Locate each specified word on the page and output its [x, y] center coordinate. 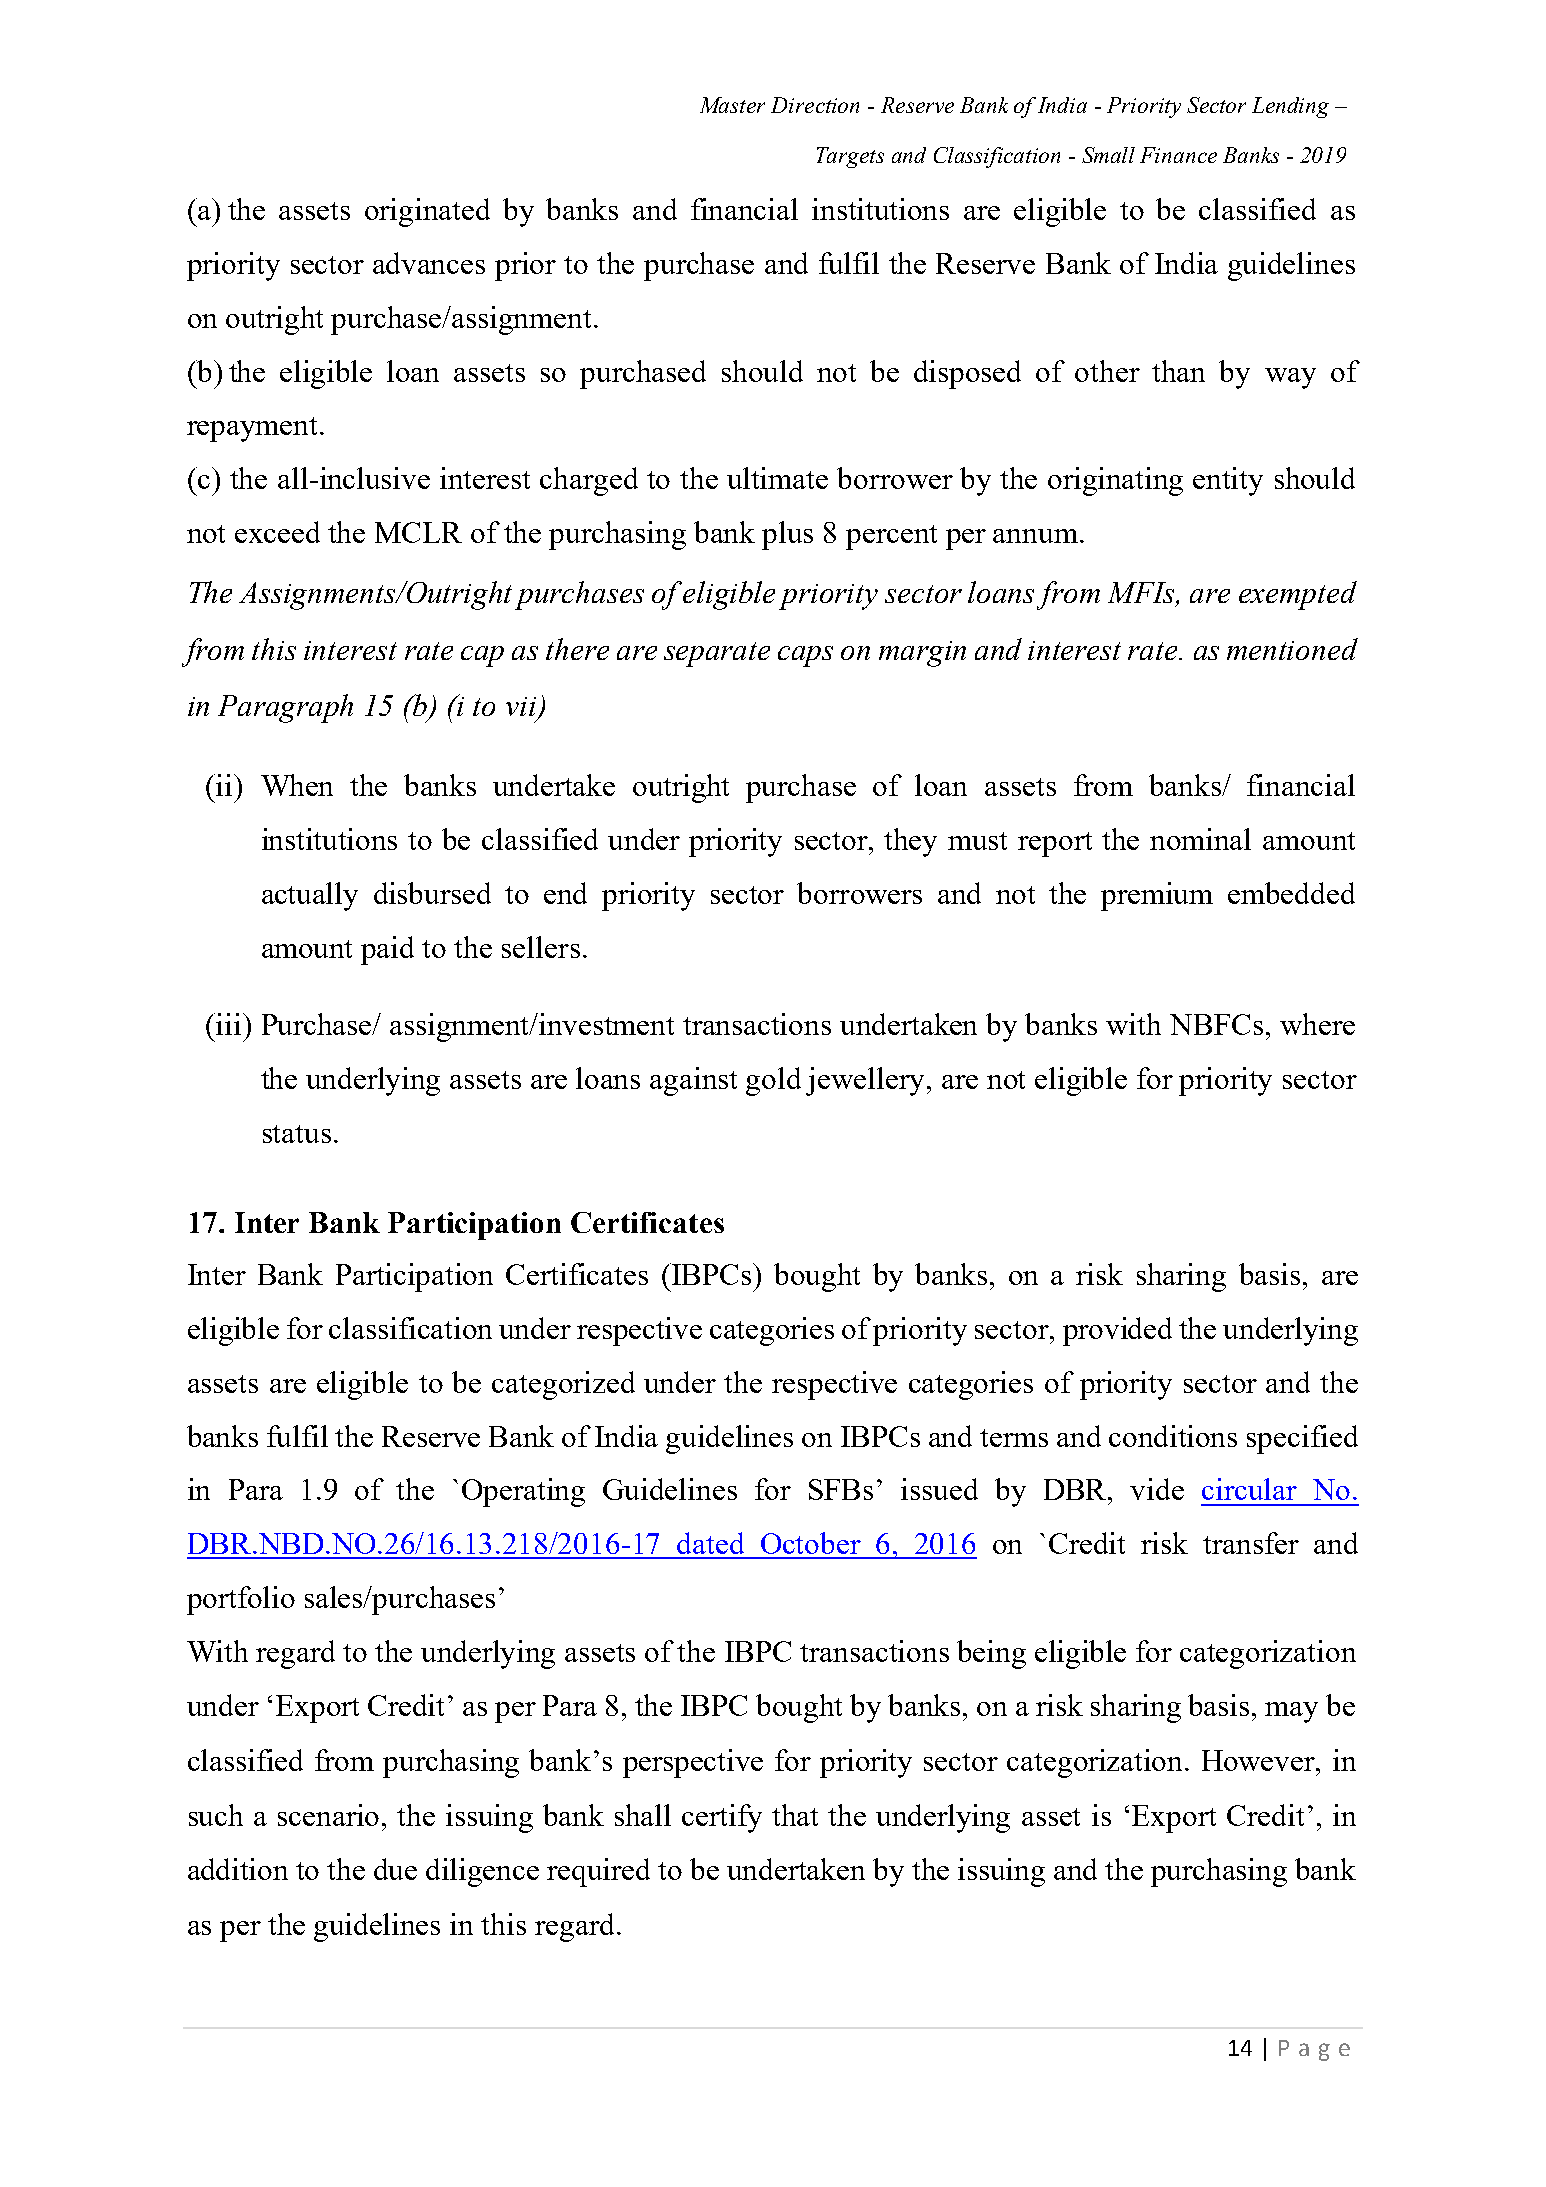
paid [387, 950]
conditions [1173, 1436]
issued [939, 1489]
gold [773, 1081]
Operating [523, 1492]
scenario [328, 1815]
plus [787, 535]
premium [1157, 896]
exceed [277, 532]
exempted [1298, 595]
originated [427, 212]
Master [732, 105]
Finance [1178, 155]
